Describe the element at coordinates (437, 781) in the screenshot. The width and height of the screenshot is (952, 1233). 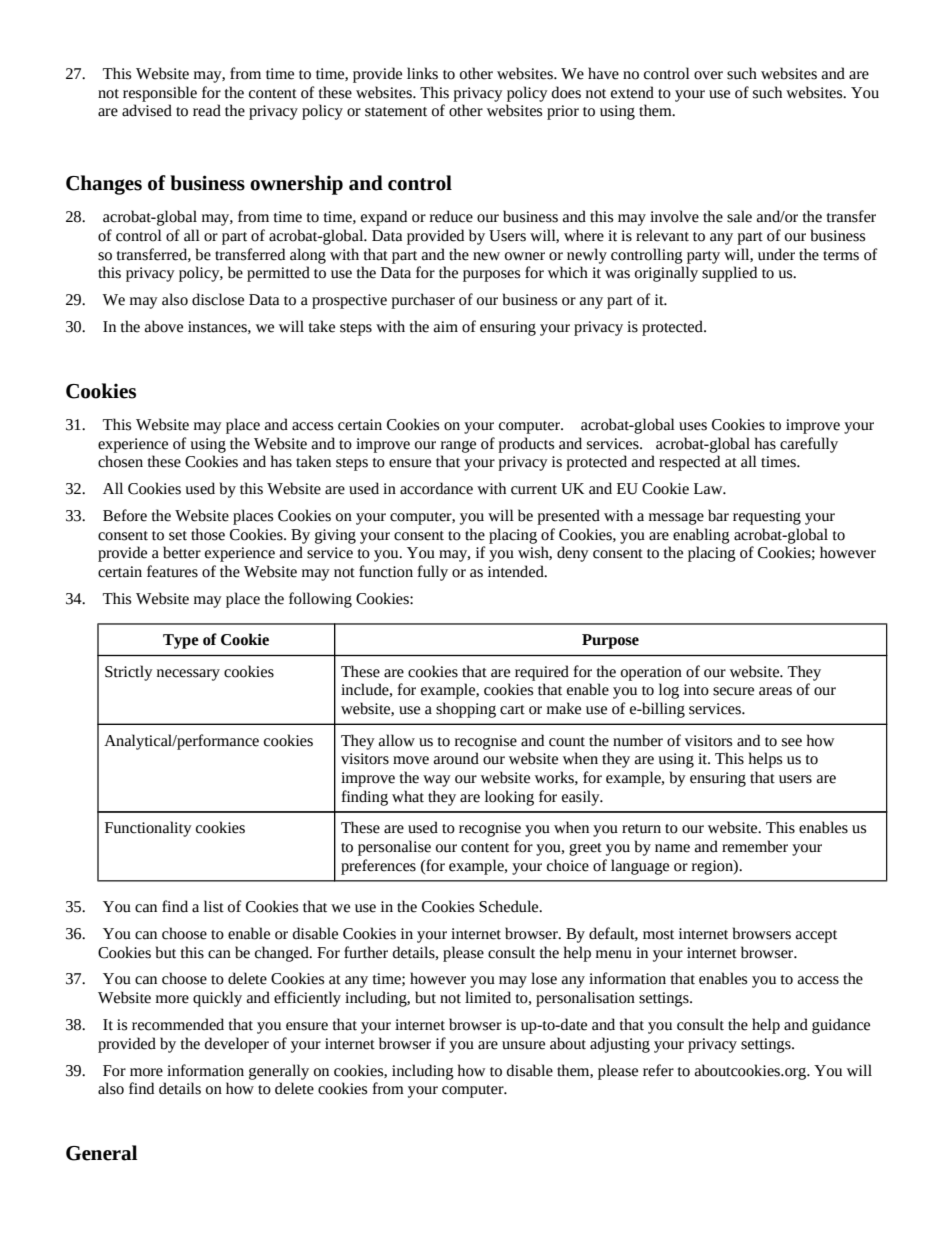
I see `way` at that location.
